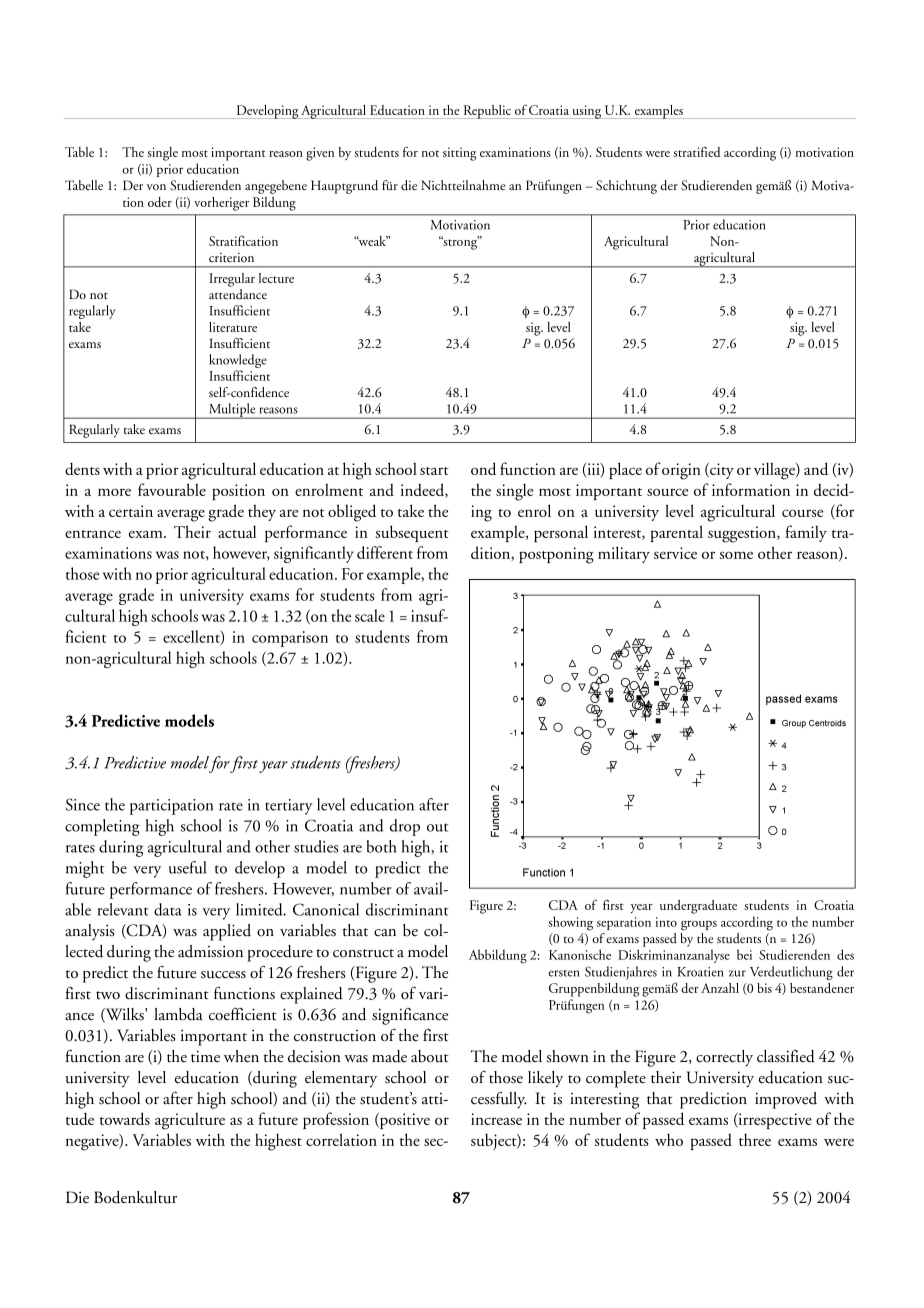 The height and width of the screenshot is (1308, 924). What do you see at coordinates (697, 151) in the screenshot?
I see `stratified` at bounding box center [697, 151].
